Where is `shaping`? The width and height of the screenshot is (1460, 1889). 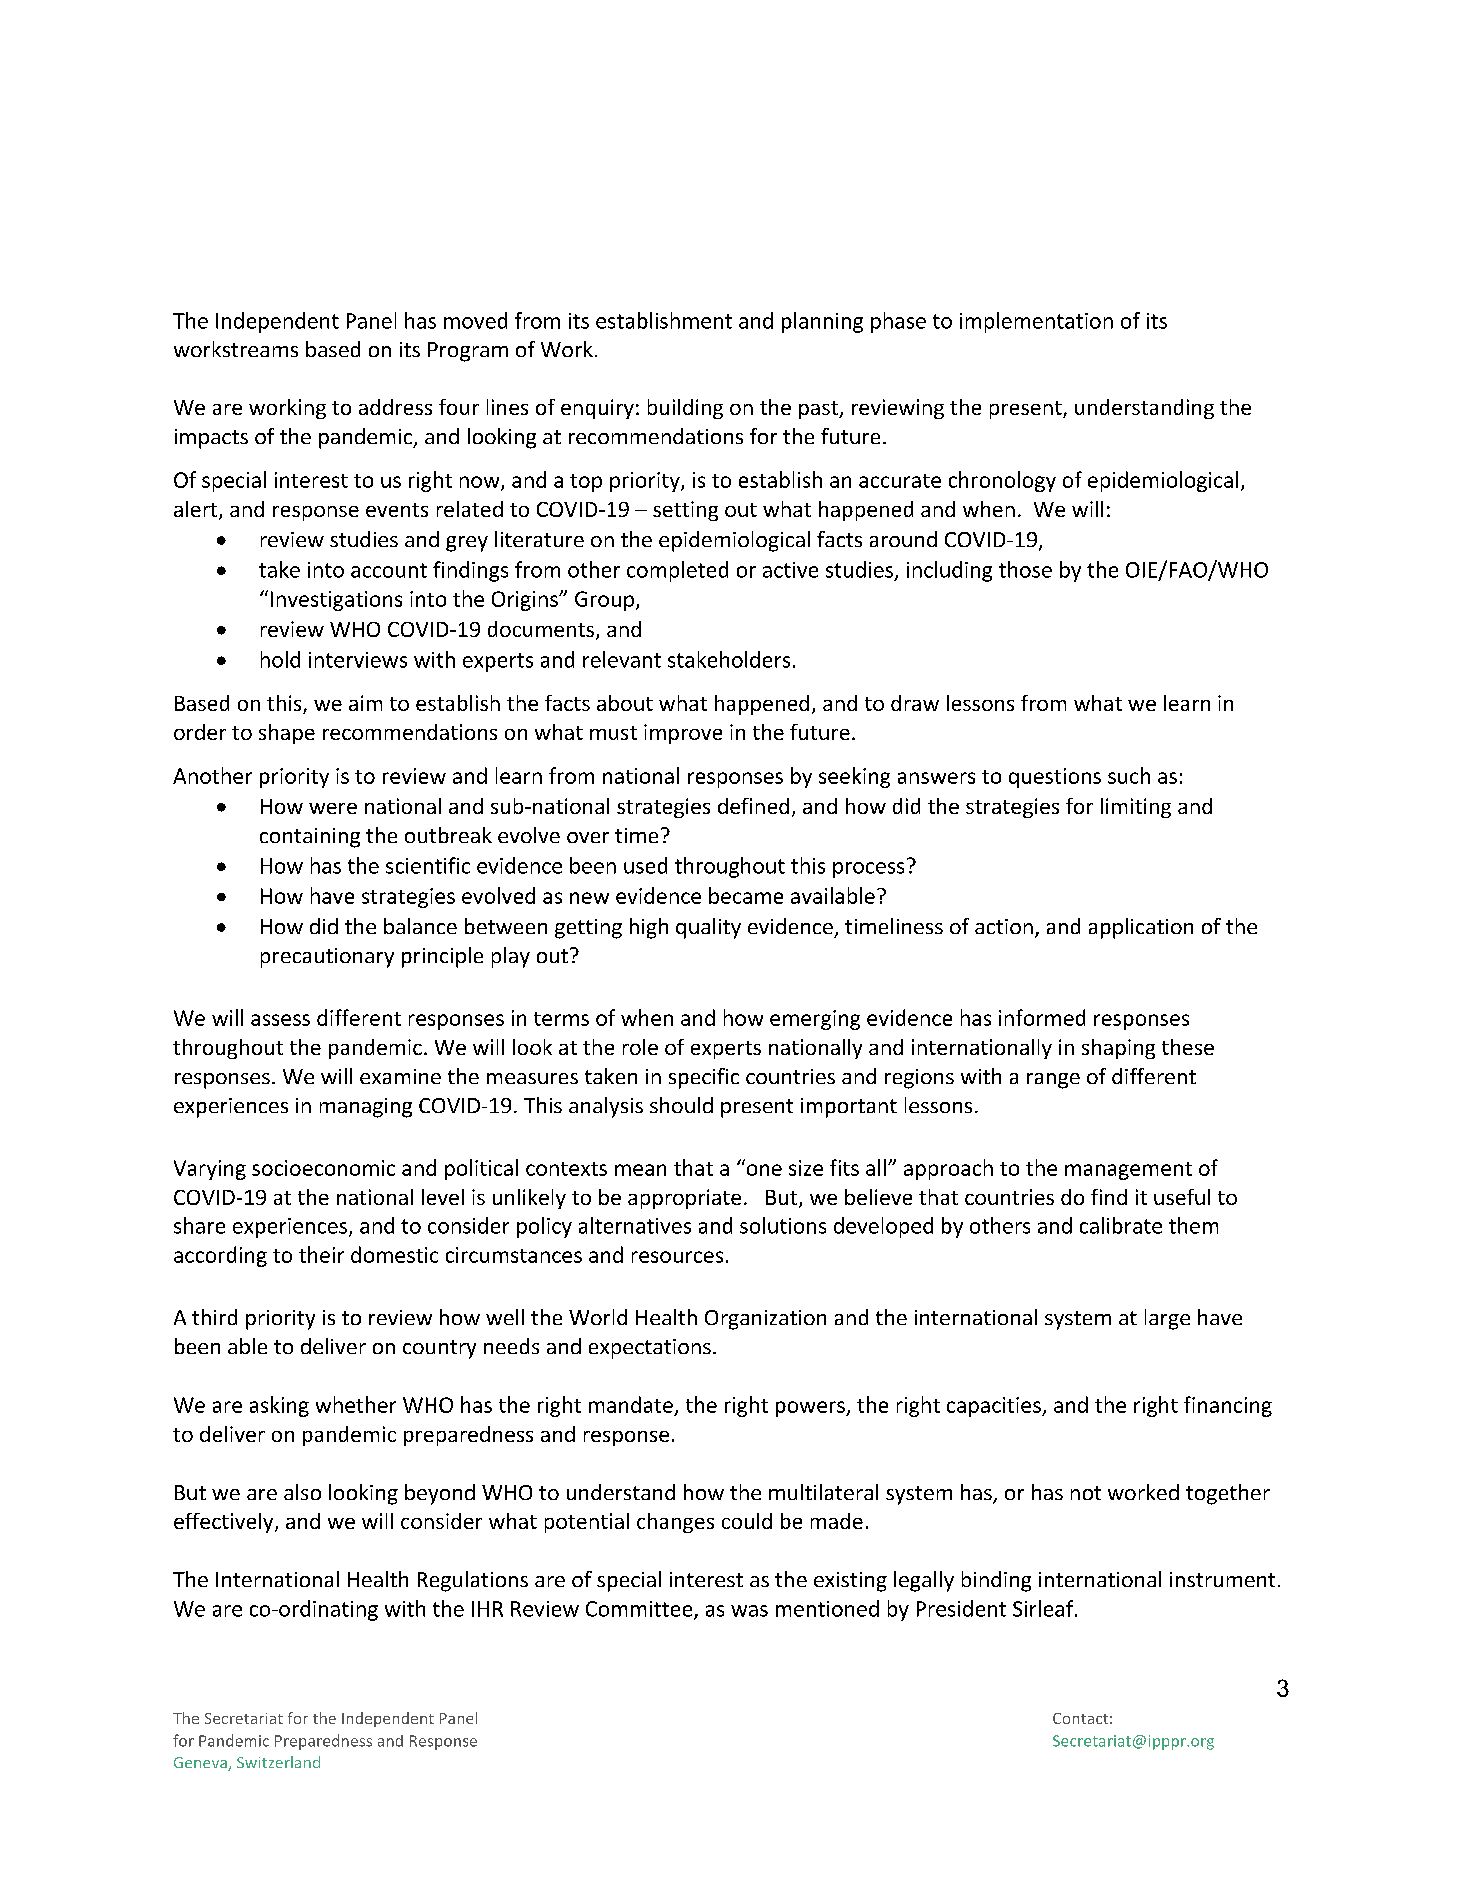 shaping is located at coordinates (1118, 1049).
